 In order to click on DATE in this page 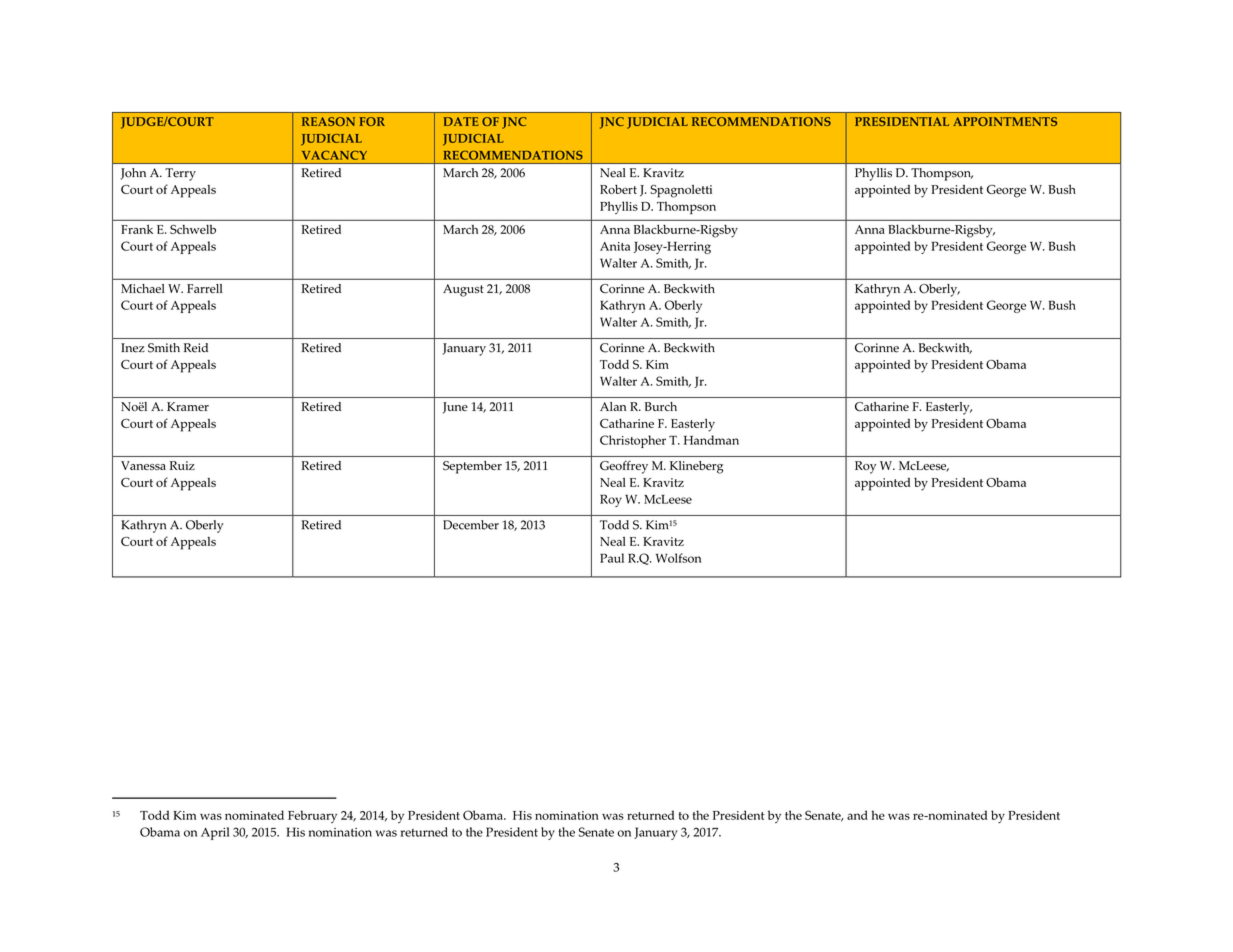, I will do `click(461, 121)`.
